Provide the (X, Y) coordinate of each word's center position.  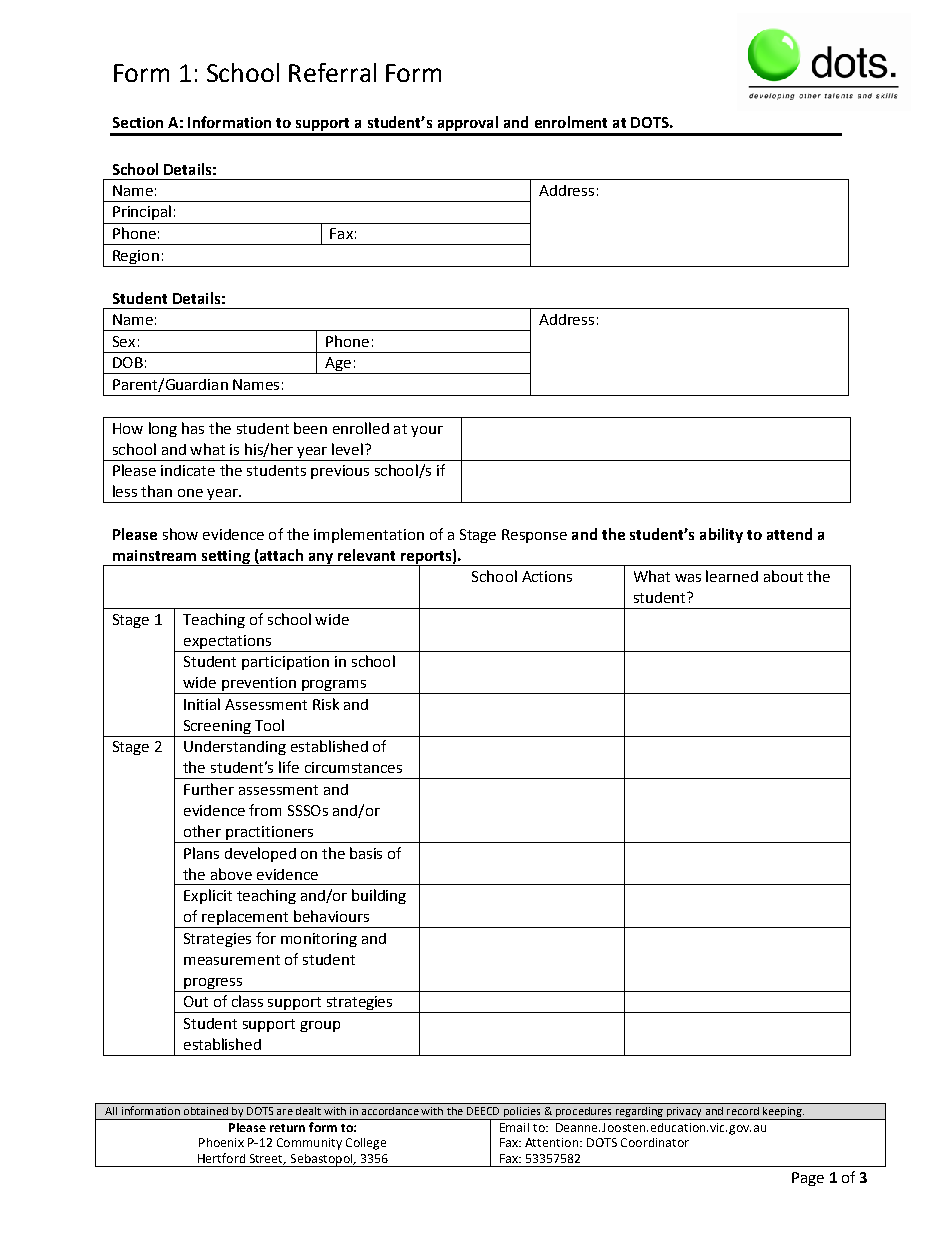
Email (514, 1127)
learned (732, 576)
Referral (332, 72)
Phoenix (221, 1142)
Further (209, 789)
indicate (188, 470)
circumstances (353, 767)
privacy (684, 1113)
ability (721, 535)
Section (138, 122)
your (427, 431)
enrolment (571, 122)
